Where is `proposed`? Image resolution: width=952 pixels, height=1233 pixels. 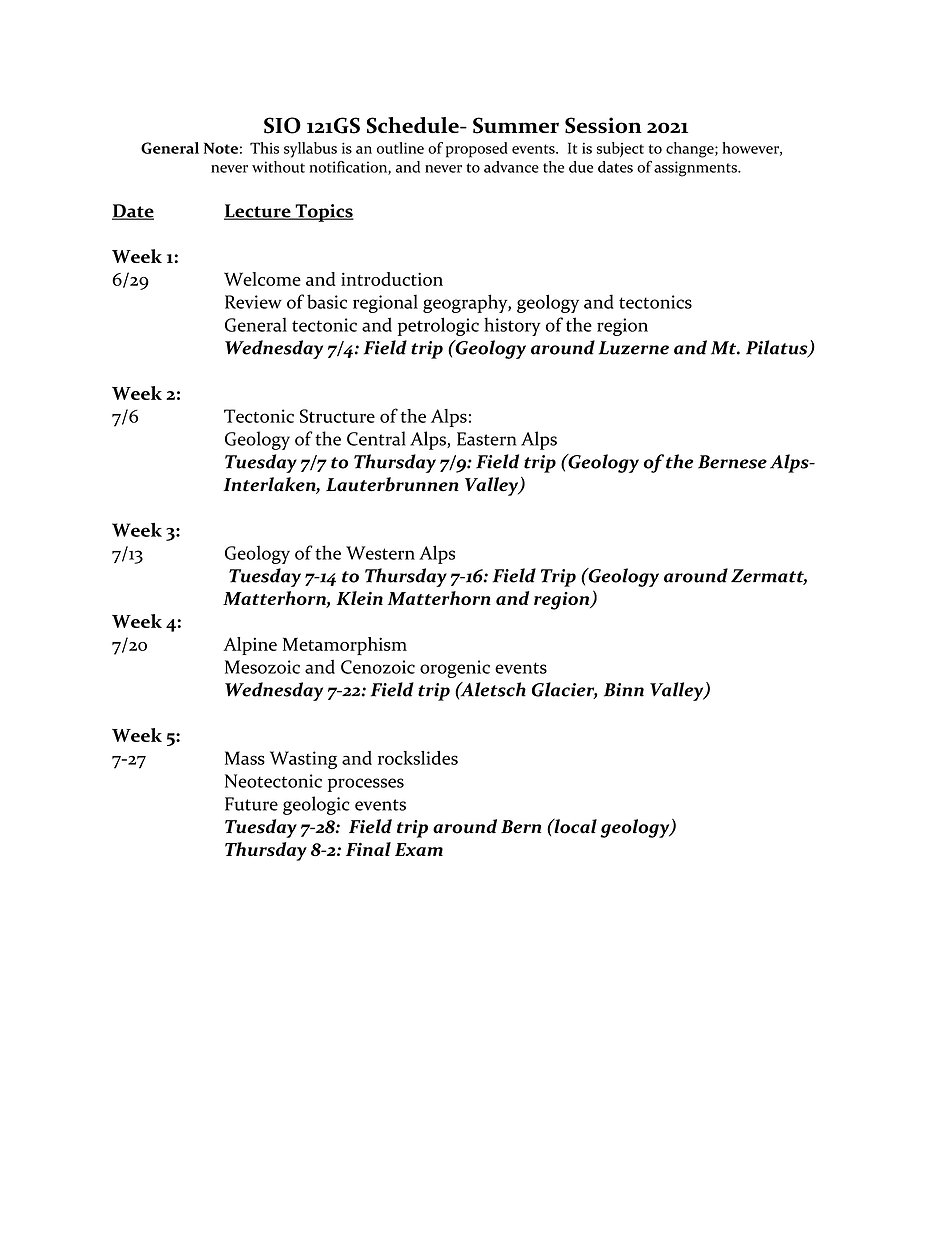 proposed is located at coordinates (477, 150).
